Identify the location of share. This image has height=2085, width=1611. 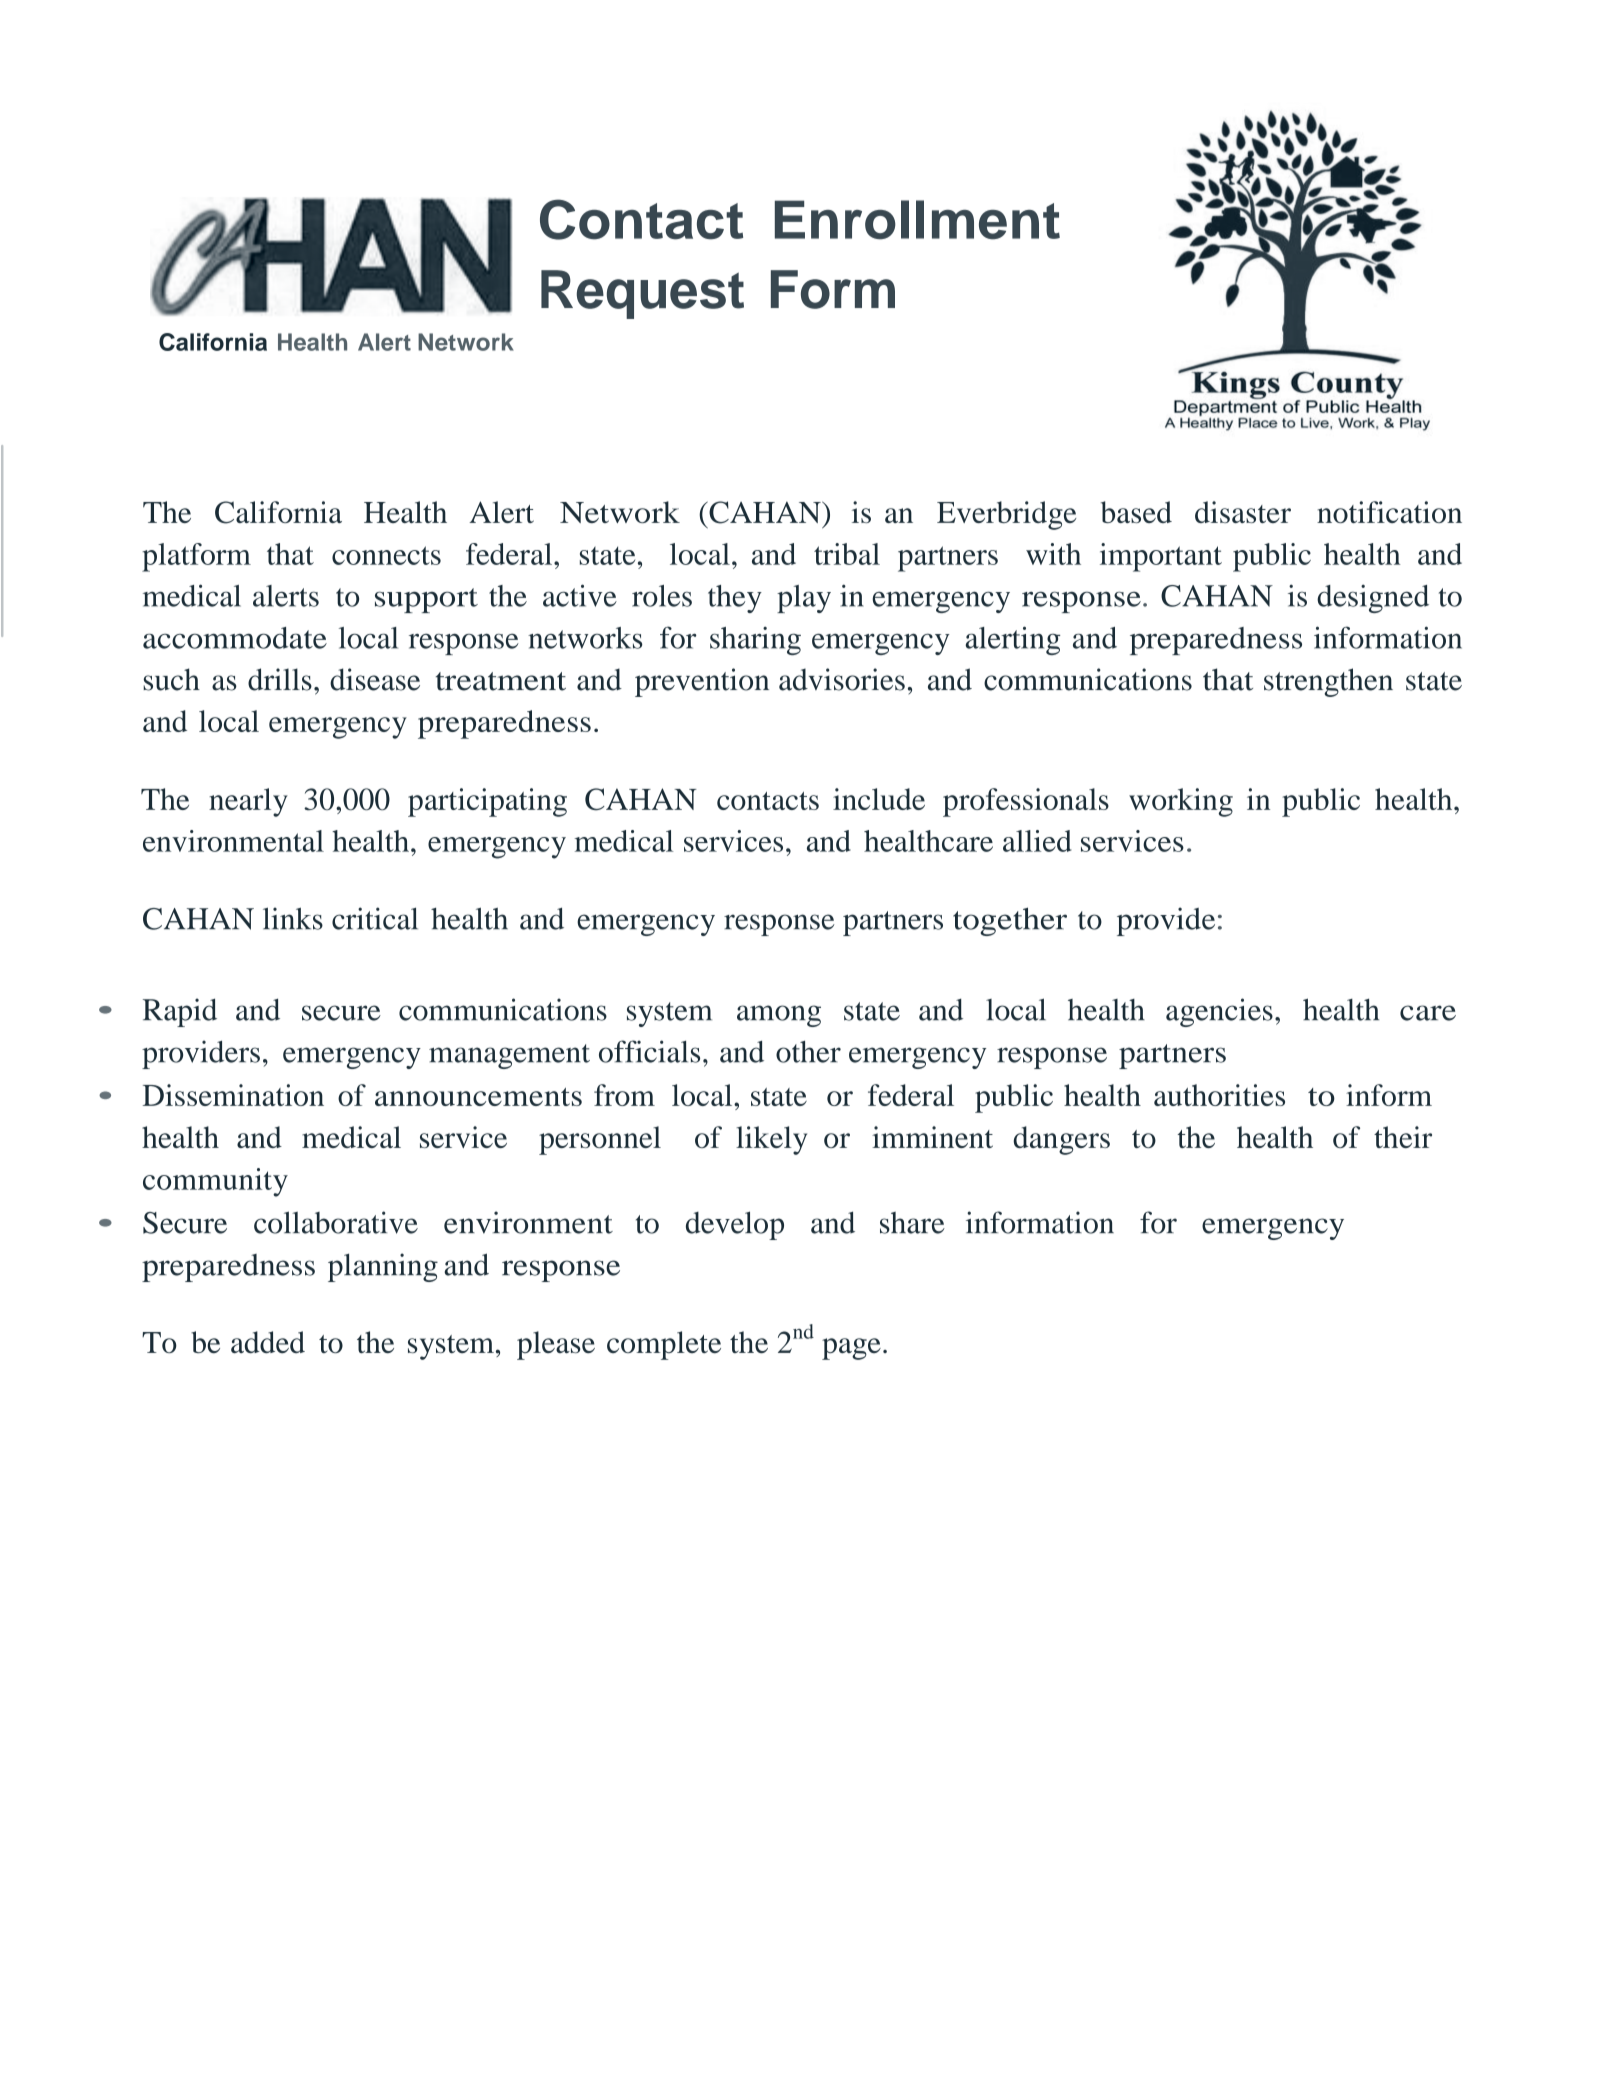
(912, 1223).
